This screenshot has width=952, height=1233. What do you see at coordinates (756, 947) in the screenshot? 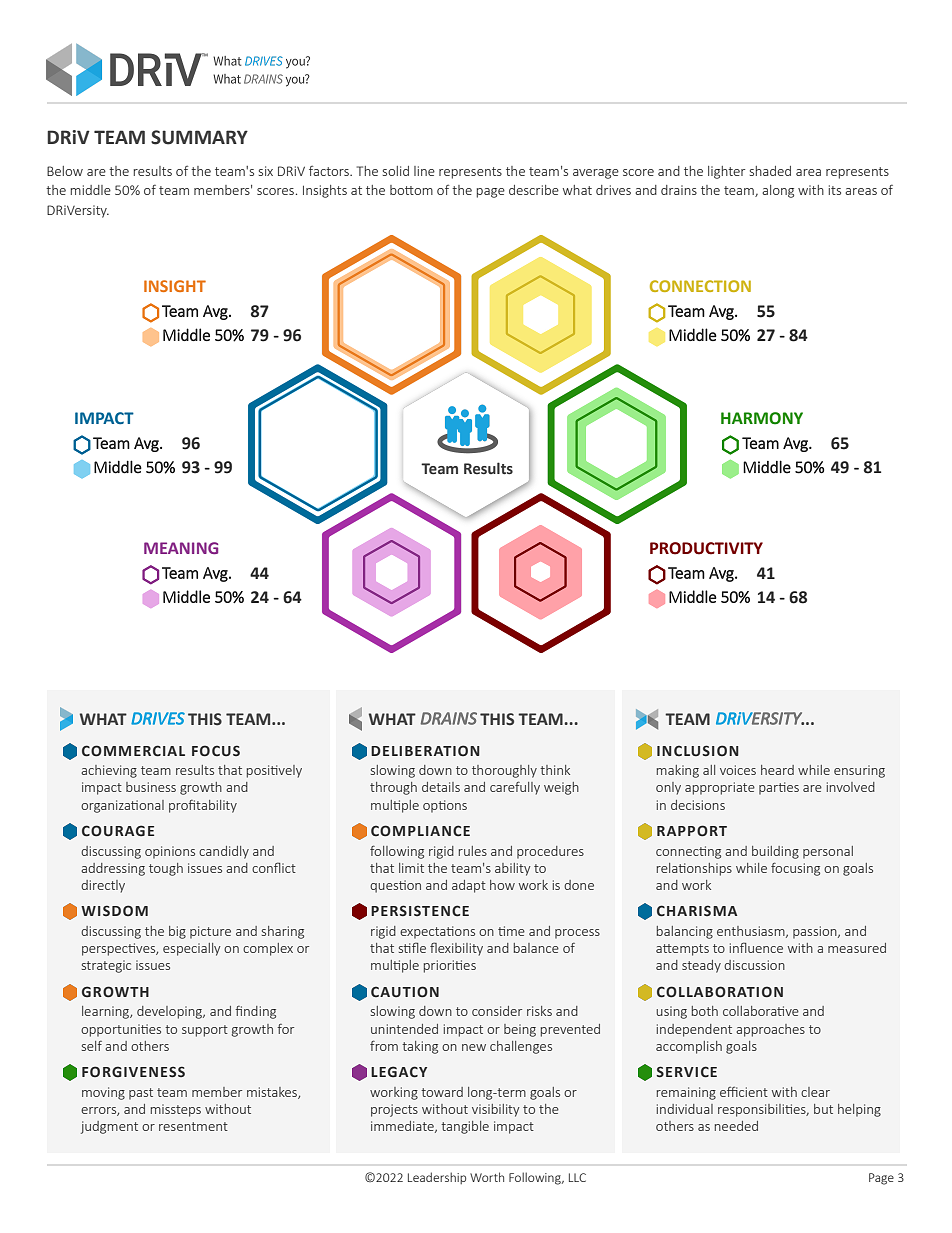
I see `influence` at bounding box center [756, 947].
